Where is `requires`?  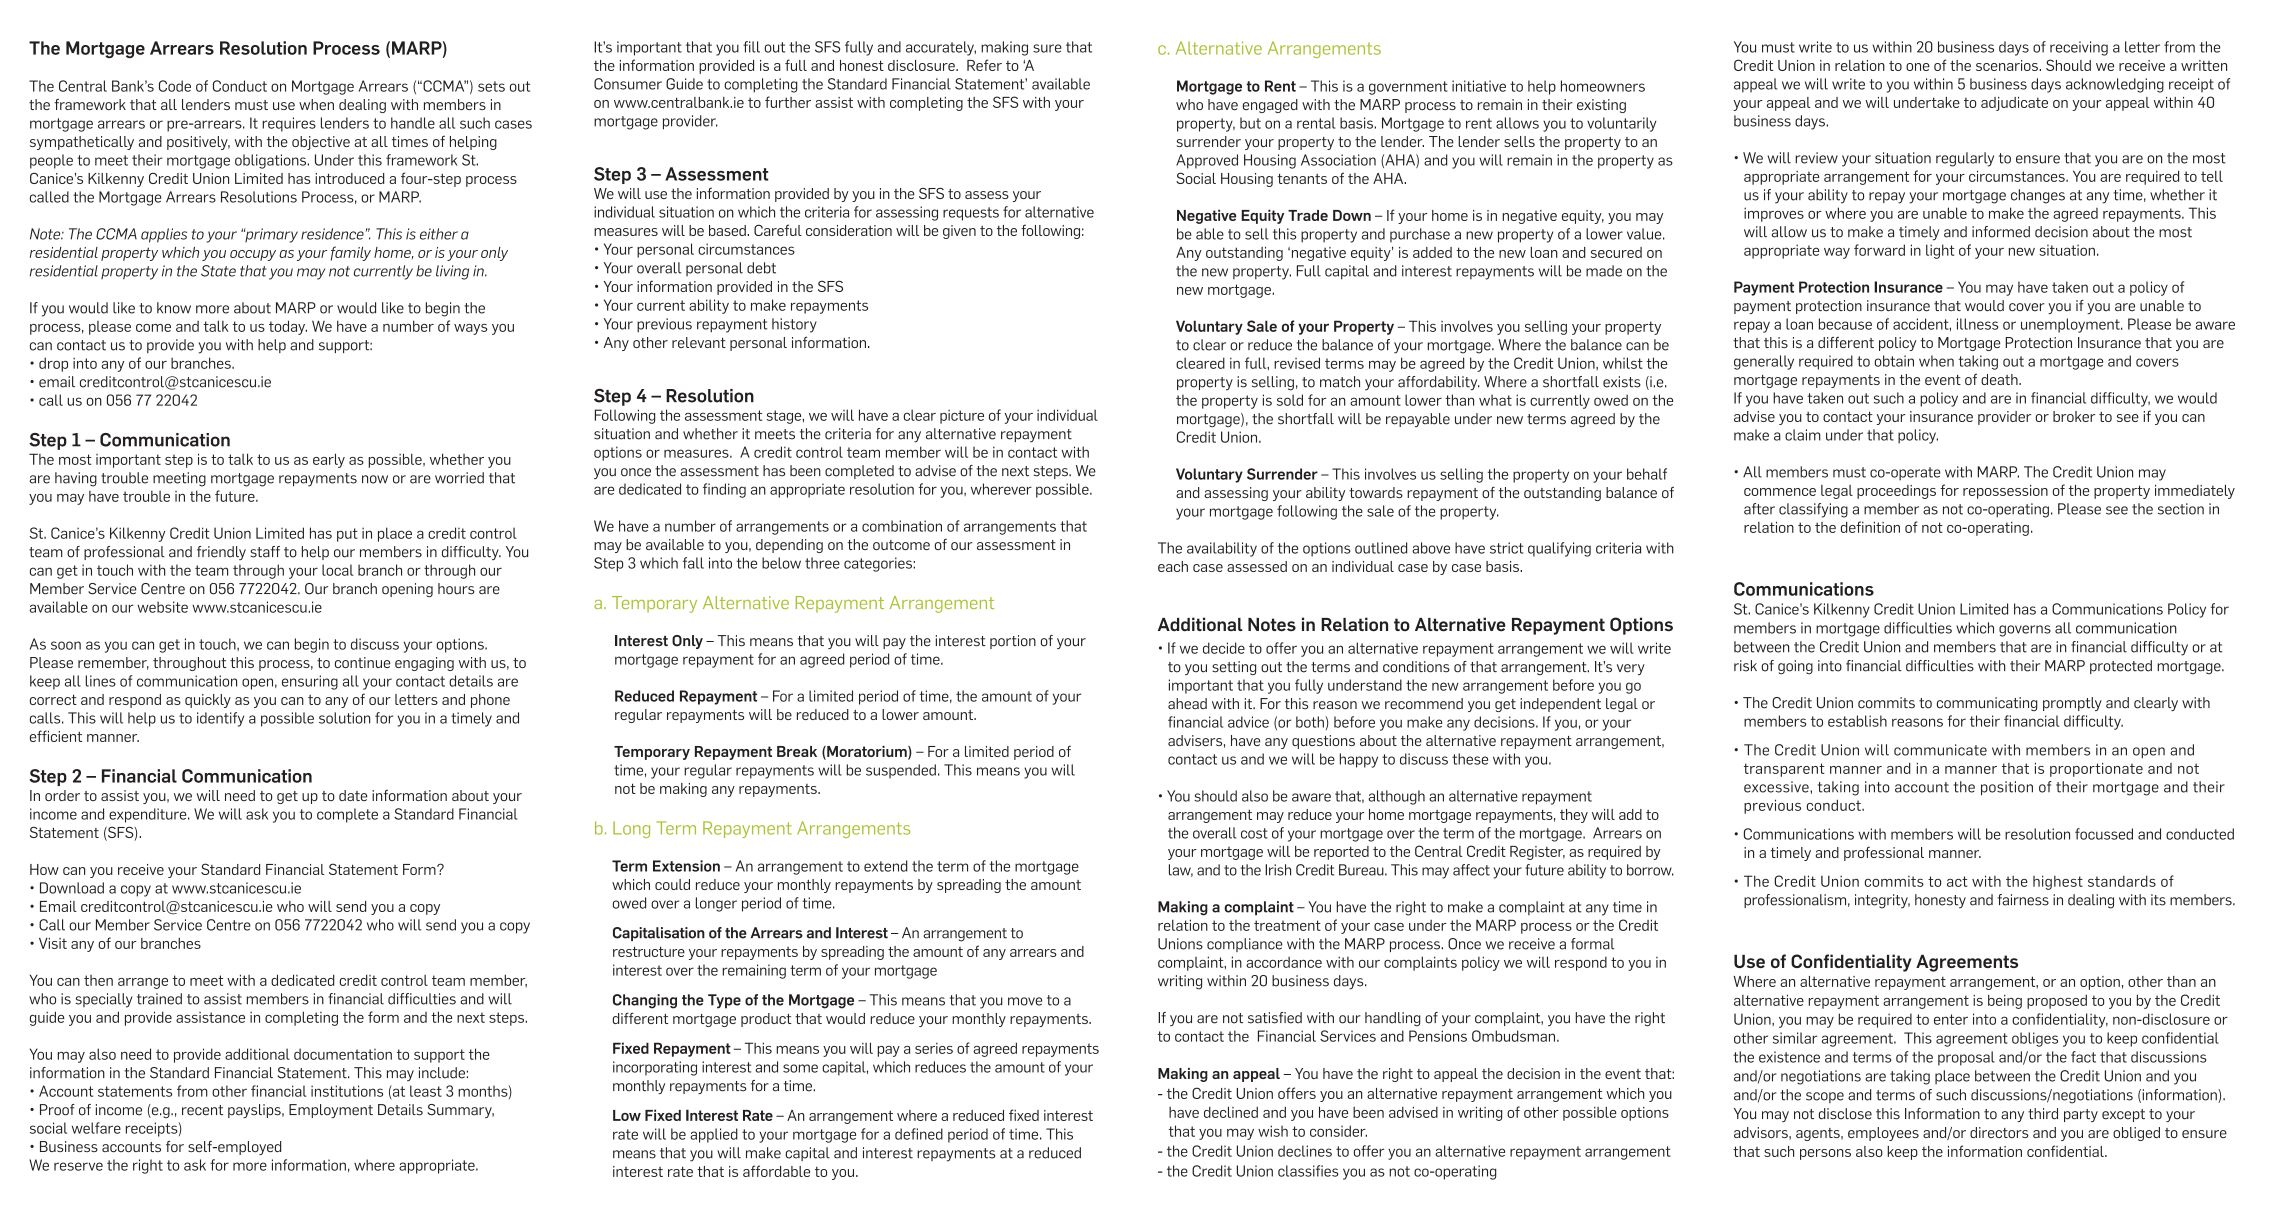
requires is located at coordinates (289, 124).
